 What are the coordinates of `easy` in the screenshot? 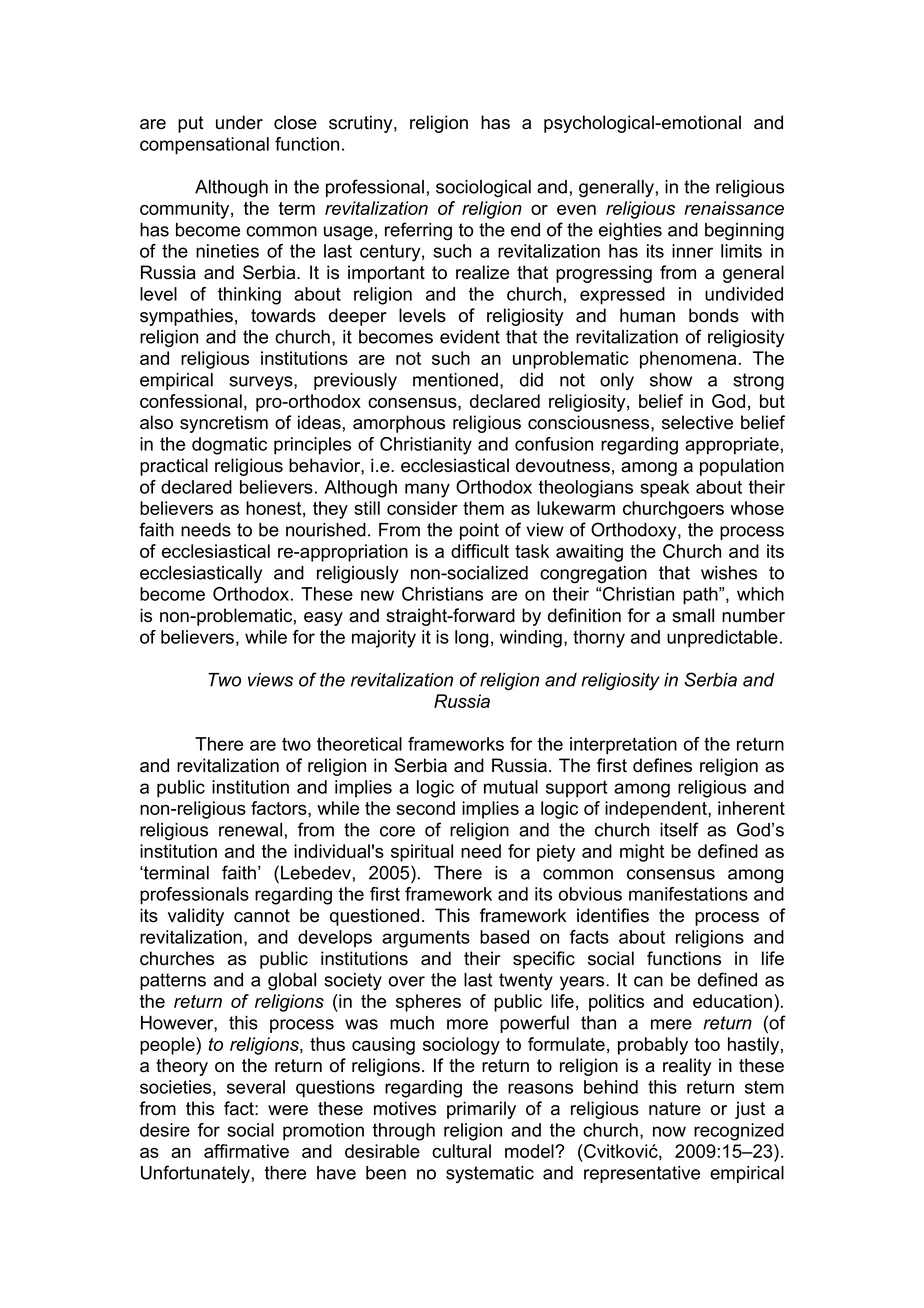 It's located at (323, 619).
